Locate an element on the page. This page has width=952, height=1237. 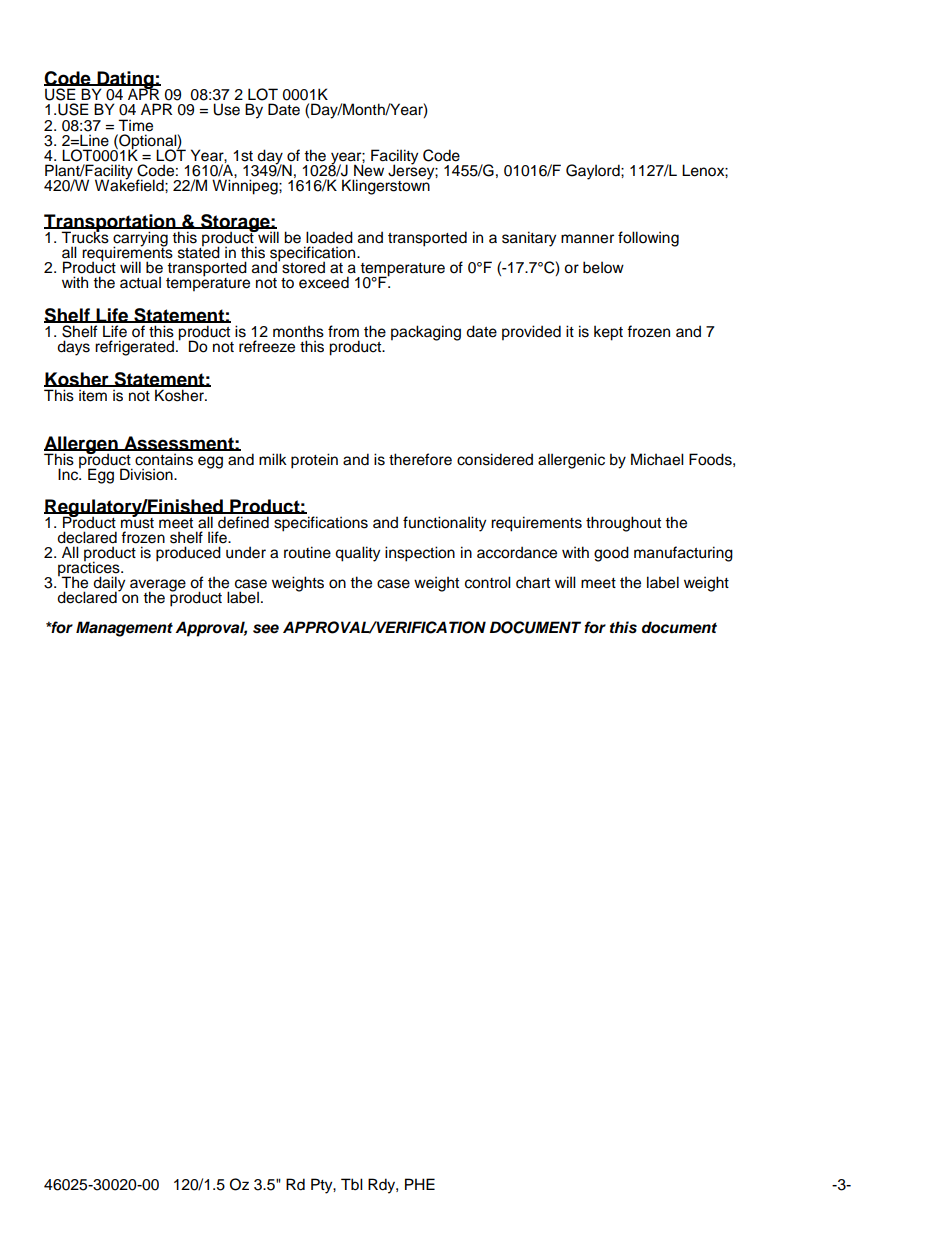
Tbl is located at coordinates (352, 1184).
